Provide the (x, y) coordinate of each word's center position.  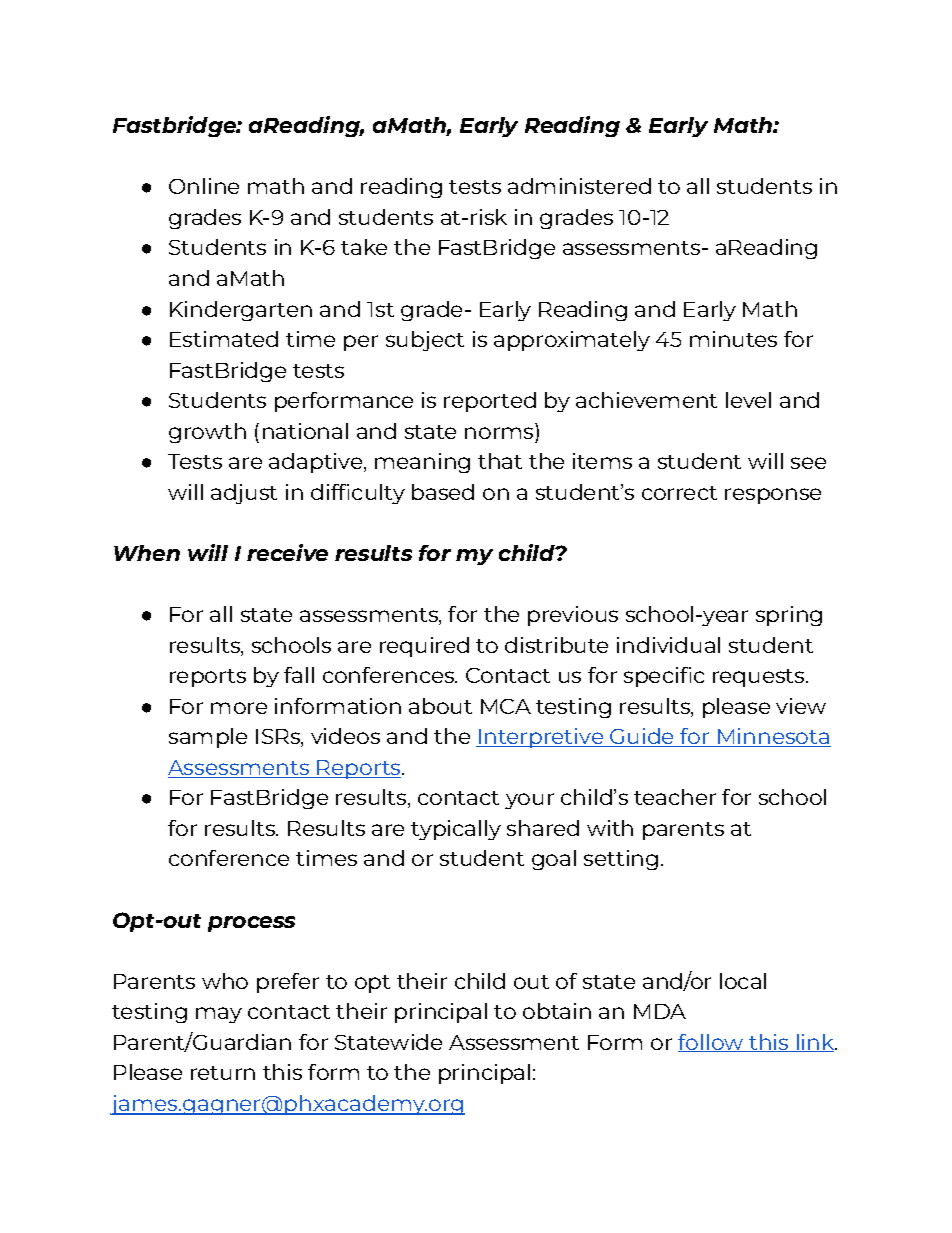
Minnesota (773, 737)
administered (579, 186)
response (773, 496)
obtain (557, 1011)
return (223, 1073)
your (529, 801)
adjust (244, 494)
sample (208, 738)
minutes (733, 339)
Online (204, 186)
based (443, 492)
